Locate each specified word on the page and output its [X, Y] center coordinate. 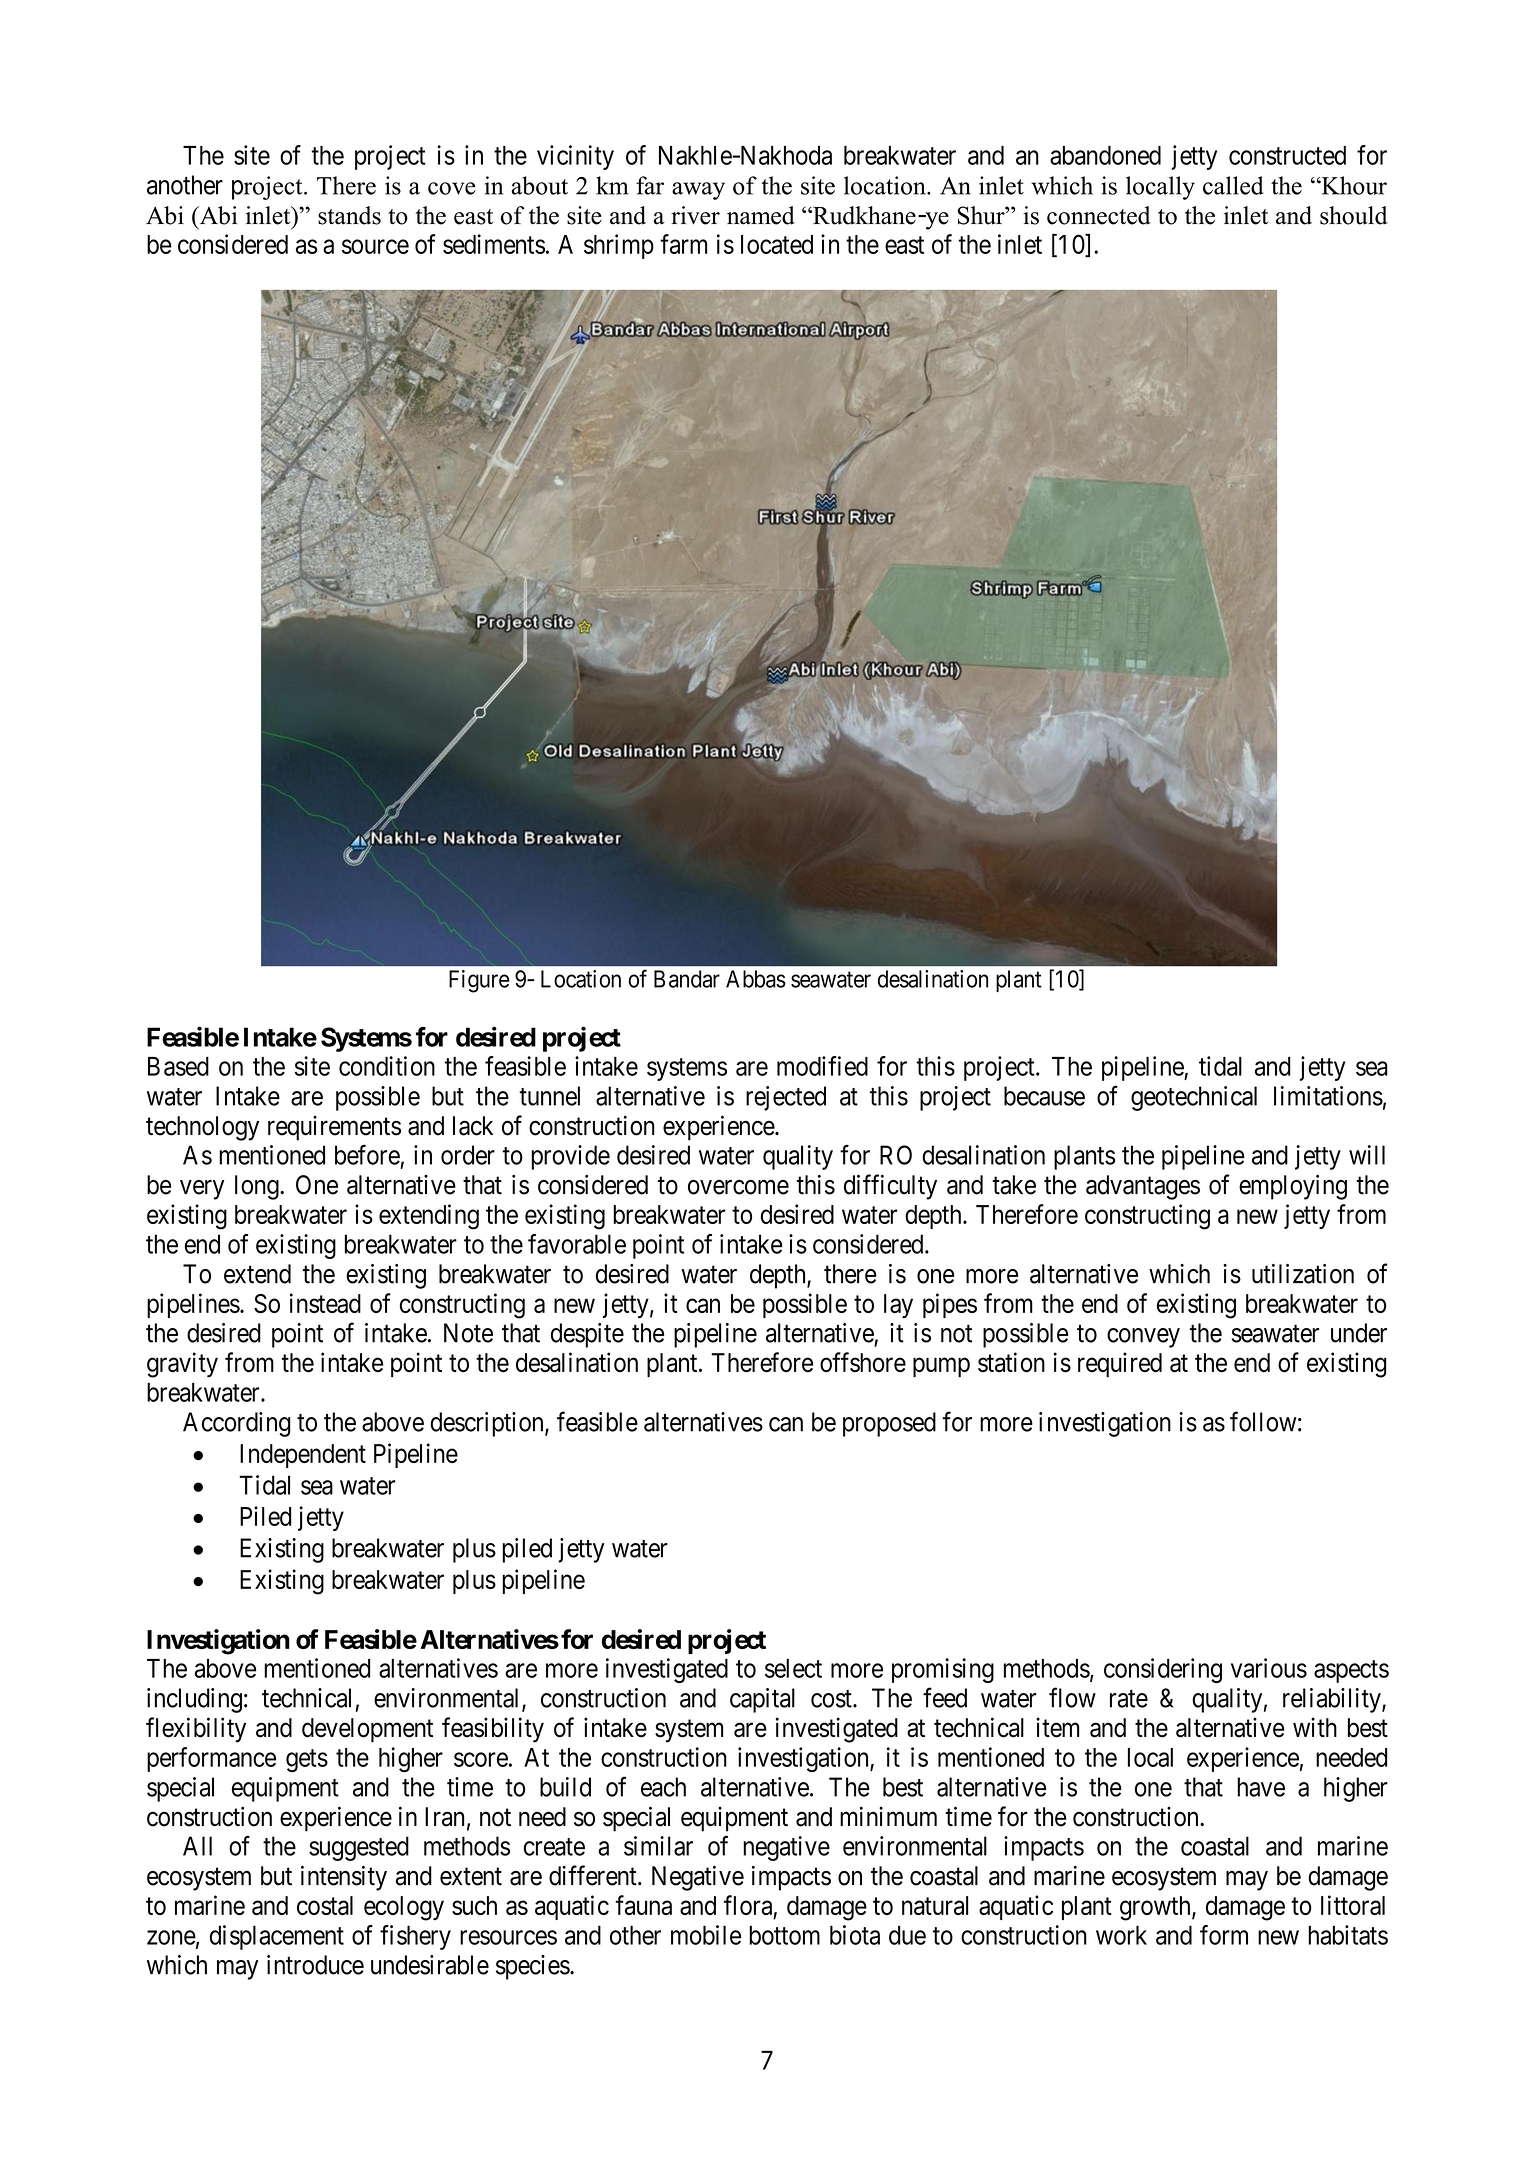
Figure [479, 981]
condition [387, 1066]
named [761, 215]
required [1120, 1364]
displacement [277, 1937]
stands [349, 215]
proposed [889, 1424]
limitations [1328, 1096]
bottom [784, 1935]
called [1233, 185]
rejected [786, 1098]
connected [1098, 215]
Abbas [756, 979]
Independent [303, 1456]
